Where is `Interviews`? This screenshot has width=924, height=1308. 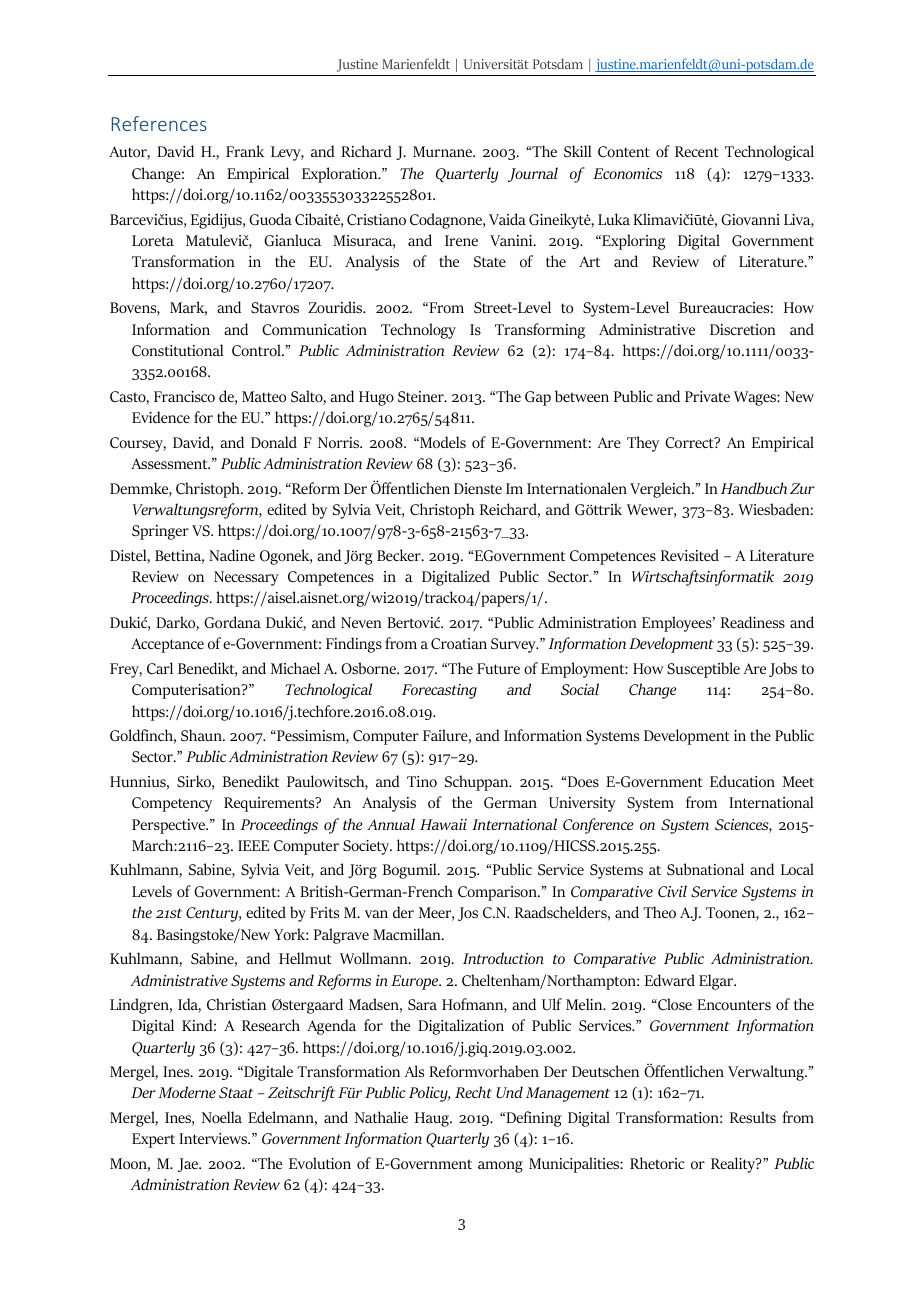 Interviews is located at coordinates (214, 1138).
